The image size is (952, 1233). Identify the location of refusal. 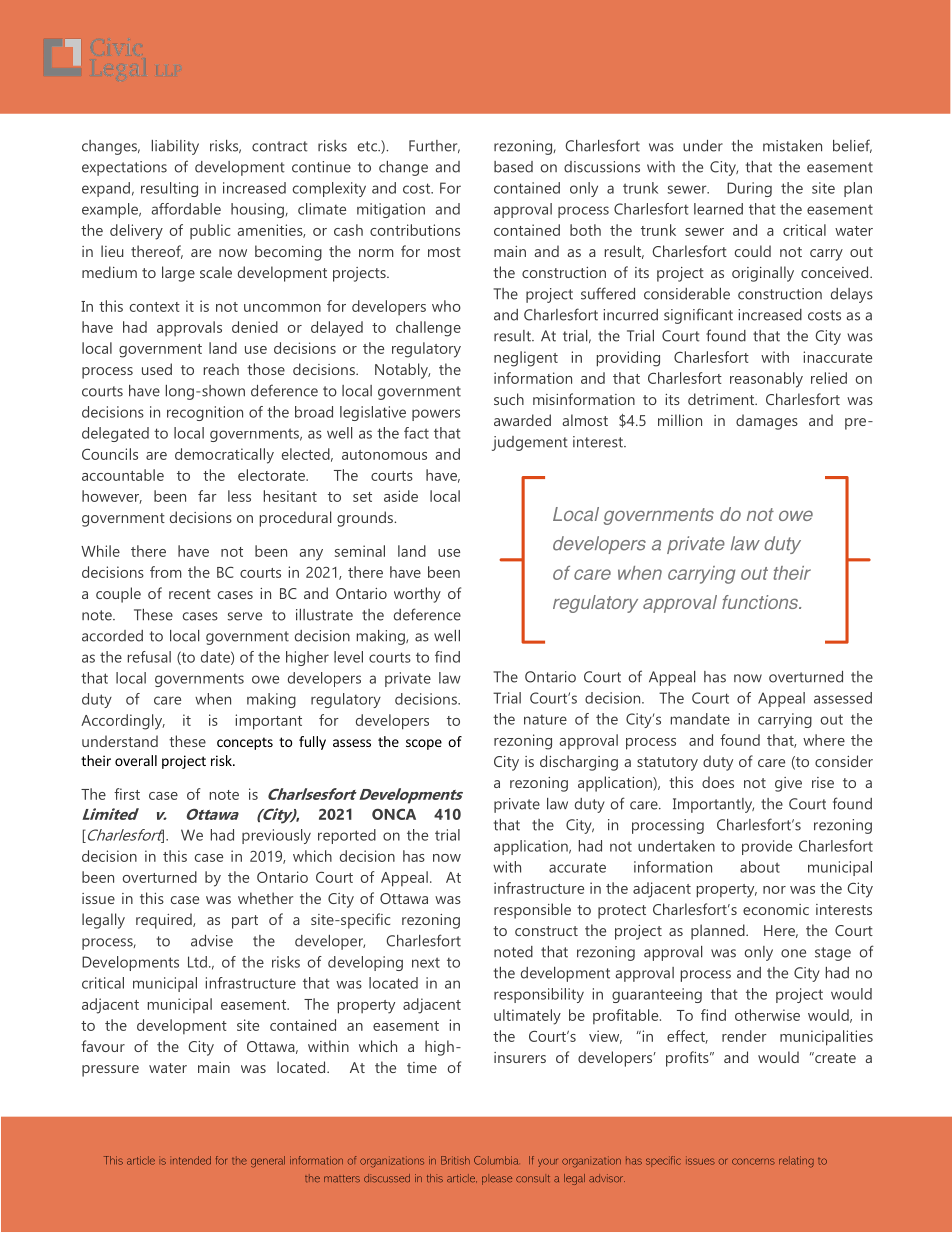
(149, 657).
